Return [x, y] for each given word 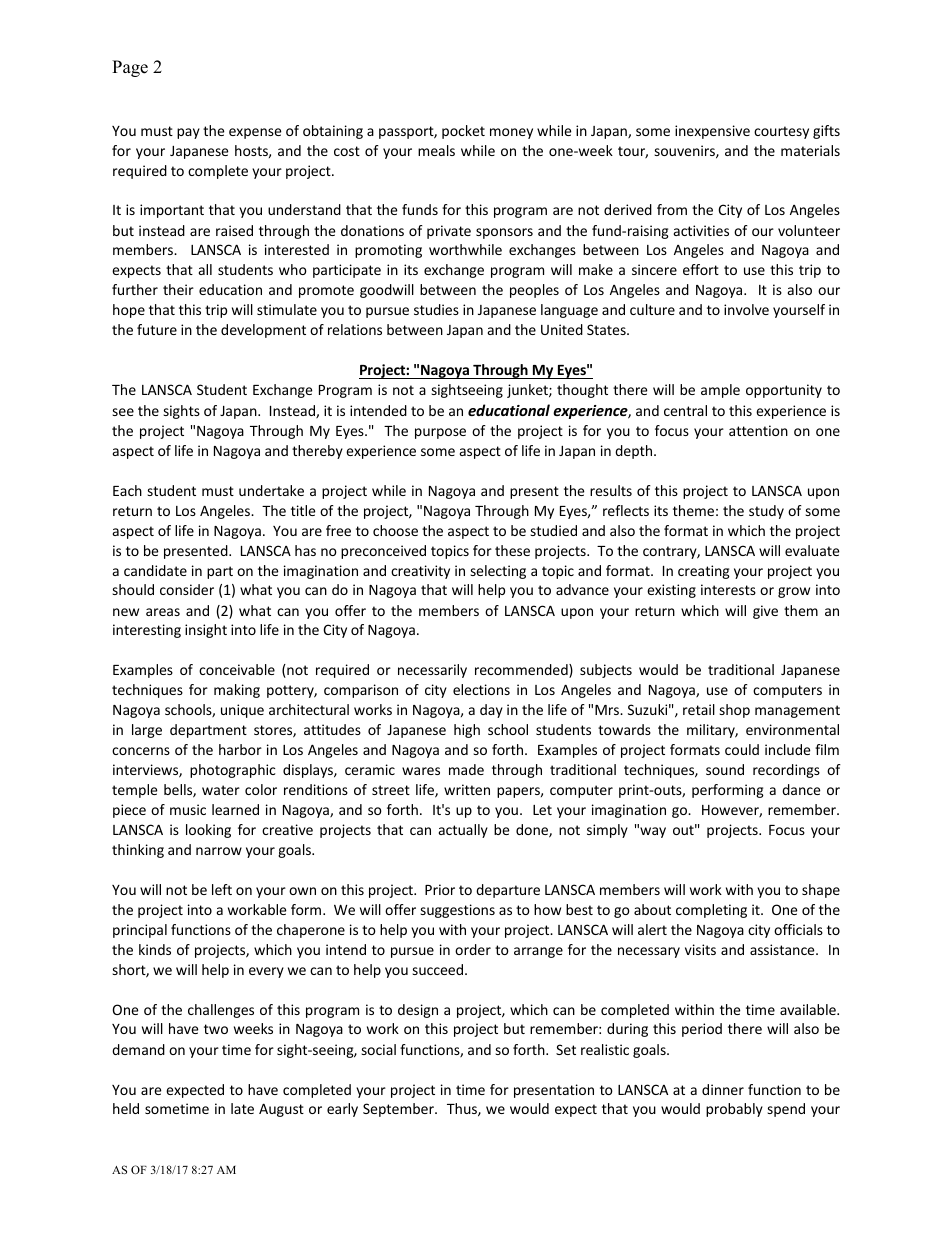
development [263, 331]
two [216, 1029]
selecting [498, 572]
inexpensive [712, 132]
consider [187, 589]
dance [801, 789]
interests [728, 589]
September [399, 1110]
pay [188, 133]
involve [746, 309]
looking [208, 831]
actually [463, 831]
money [511, 133]
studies [436, 309]
